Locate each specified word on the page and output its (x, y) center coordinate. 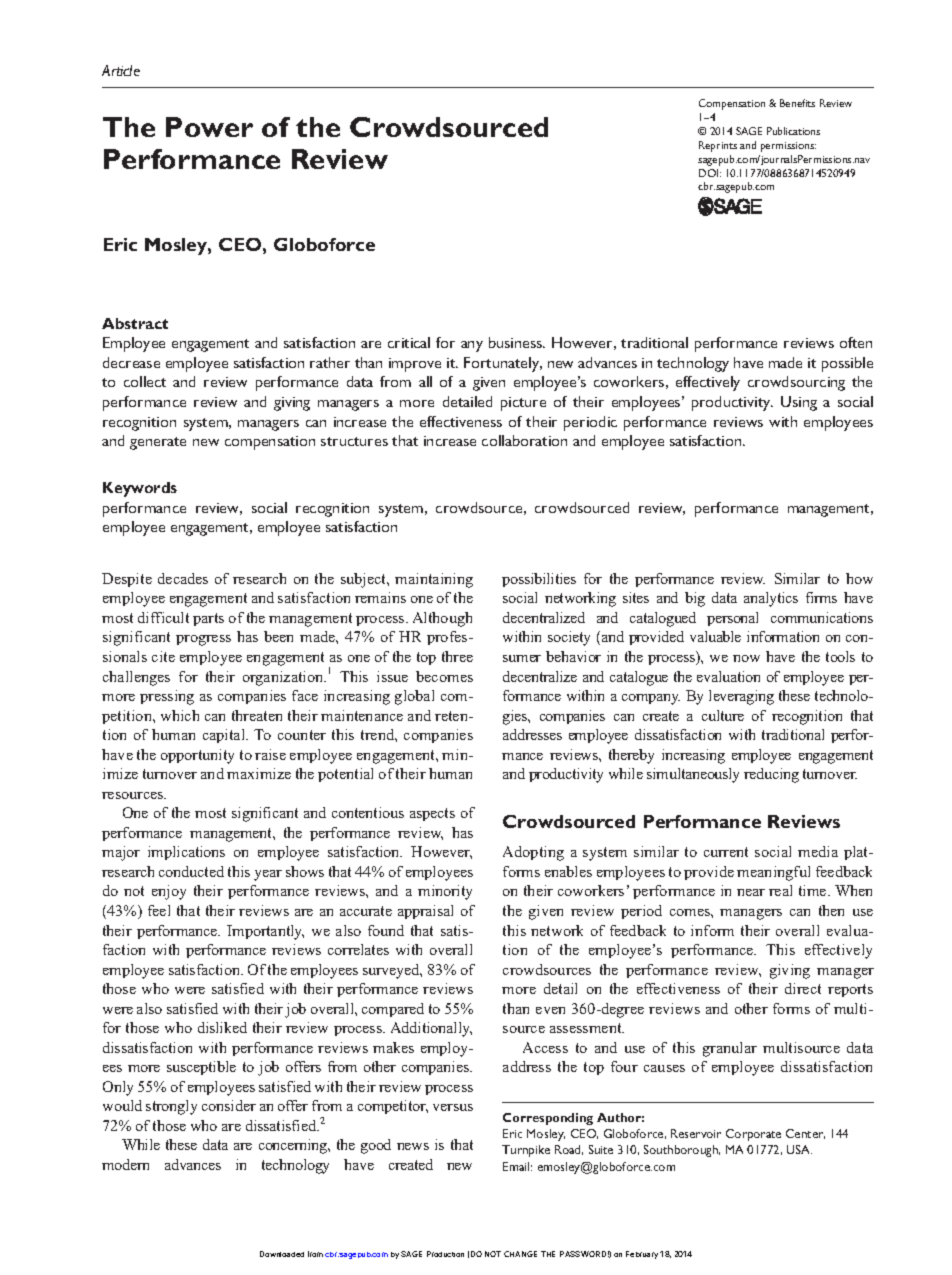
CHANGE (520, 1254)
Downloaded (282, 1254)
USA (799, 1149)
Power (209, 127)
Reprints (718, 146)
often (856, 342)
